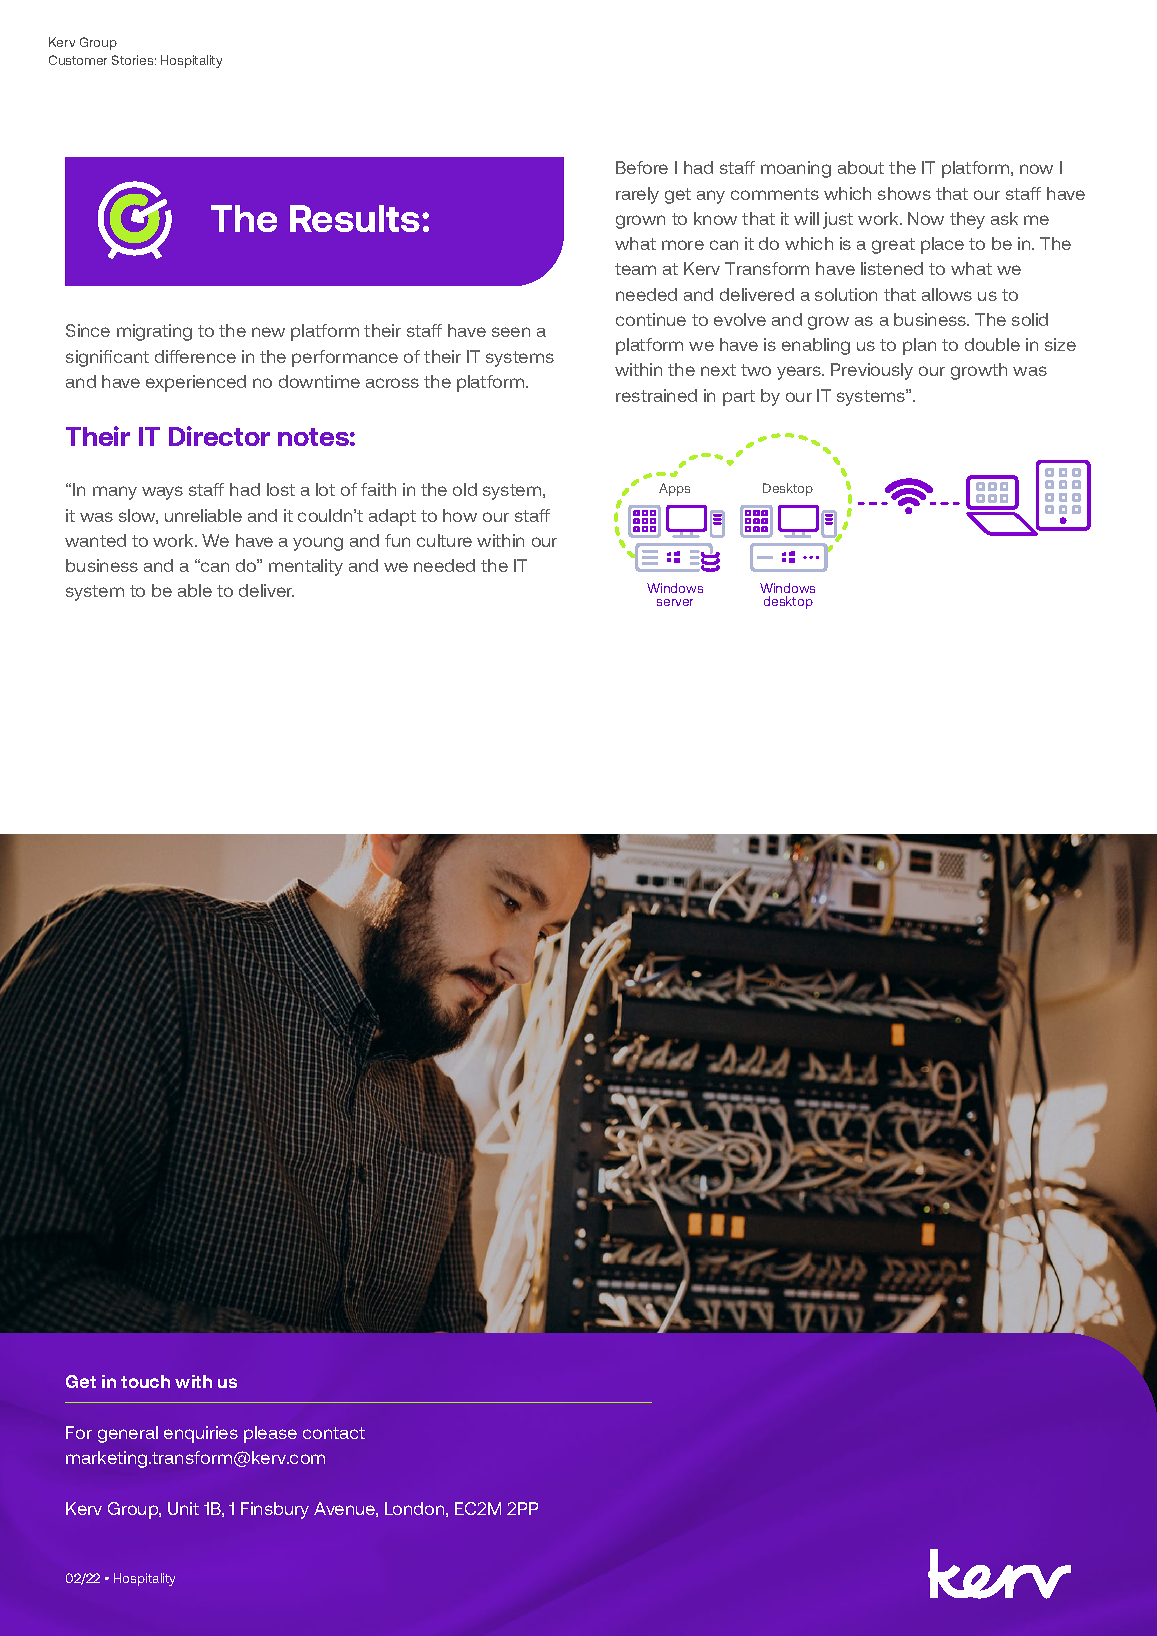 The image size is (1157, 1636). What do you see at coordinates (78, 60) in the screenshot?
I see `Customer` at bounding box center [78, 60].
